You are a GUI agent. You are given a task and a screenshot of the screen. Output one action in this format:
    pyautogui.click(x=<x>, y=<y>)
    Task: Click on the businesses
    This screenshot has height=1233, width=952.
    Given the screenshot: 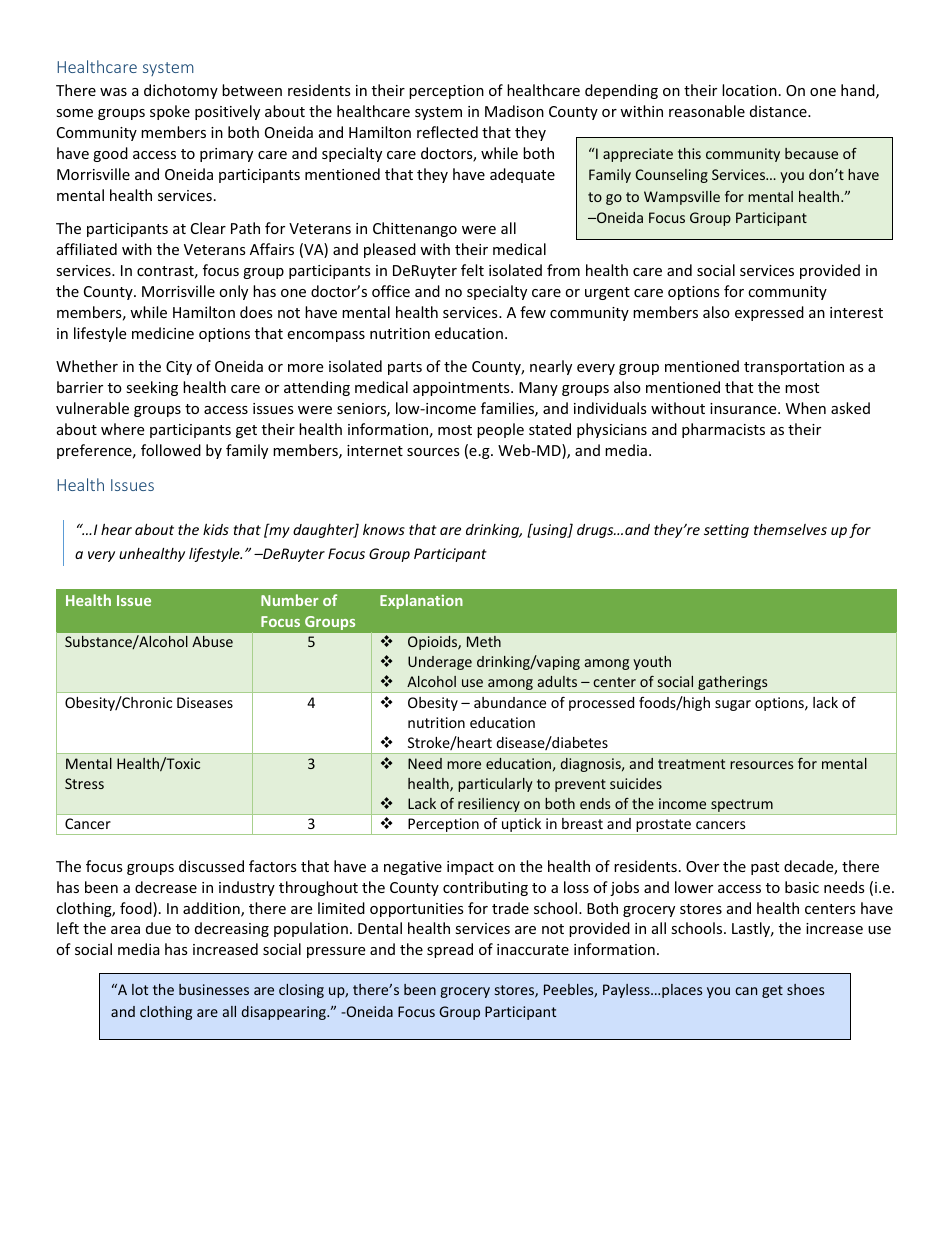 What is the action you would take?
    pyautogui.click(x=214, y=989)
